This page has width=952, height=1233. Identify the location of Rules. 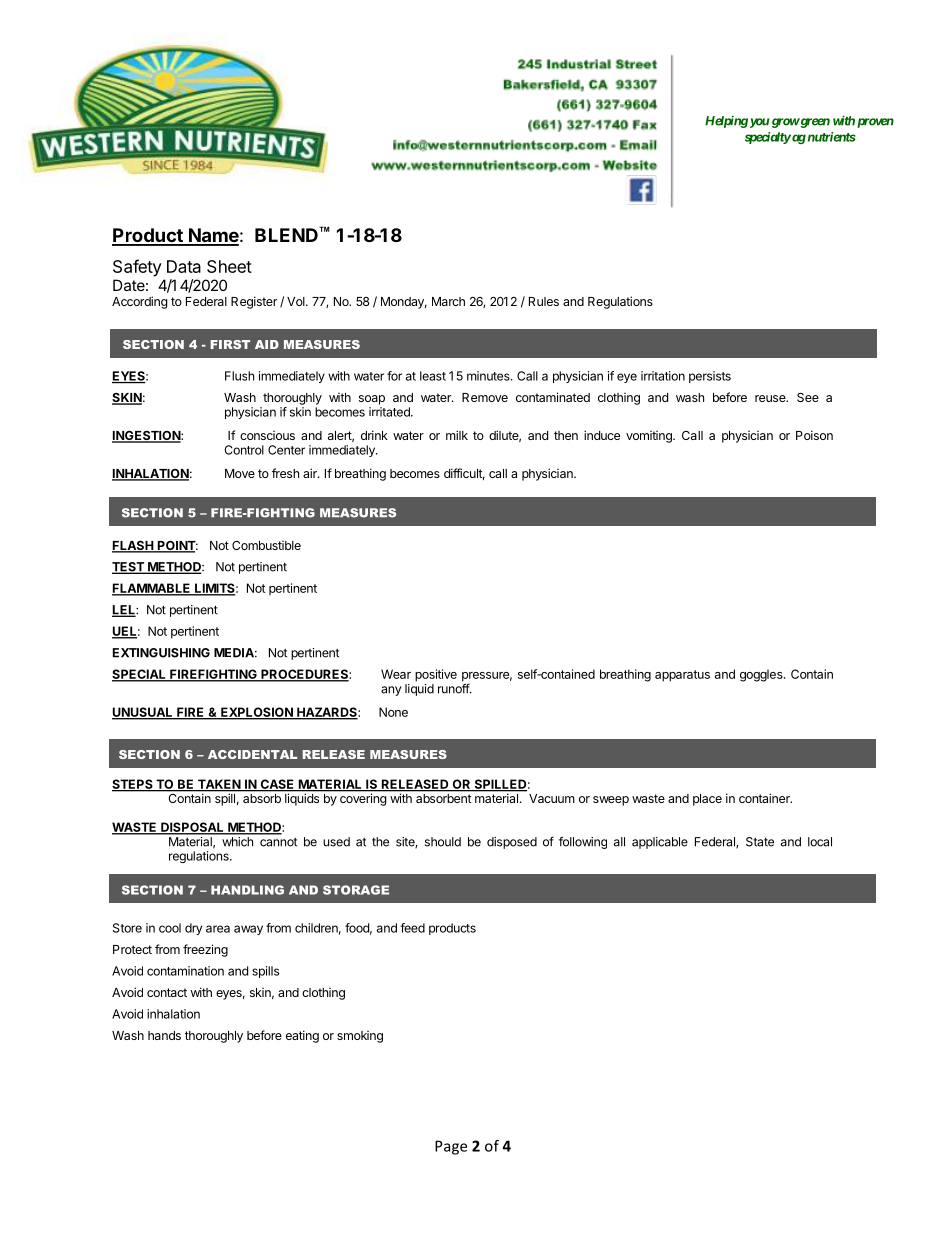
(544, 301).
